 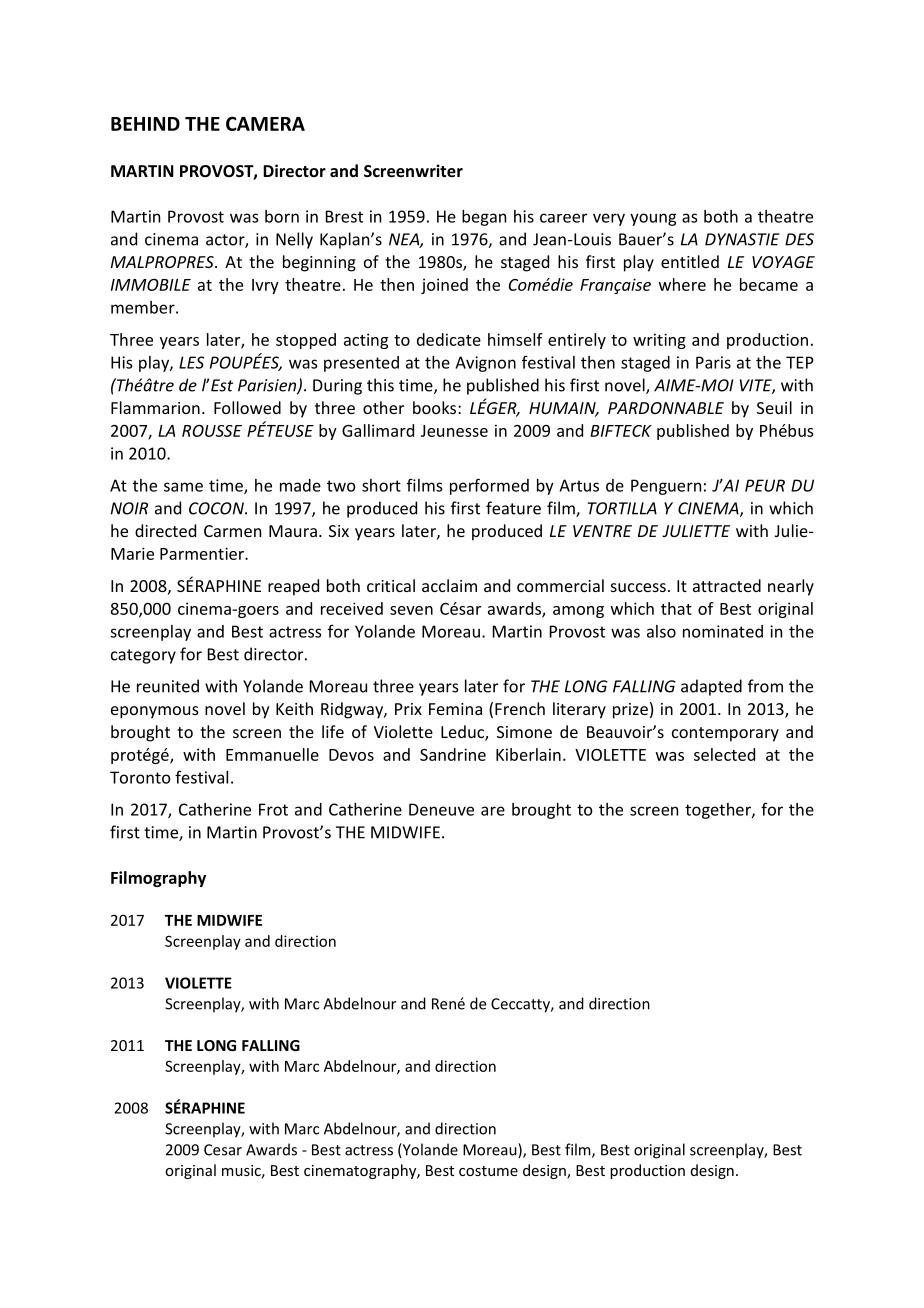 What do you see at coordinates (265, 123) in the document?
I see `CAMERA` at bounding box center [265, 123].
